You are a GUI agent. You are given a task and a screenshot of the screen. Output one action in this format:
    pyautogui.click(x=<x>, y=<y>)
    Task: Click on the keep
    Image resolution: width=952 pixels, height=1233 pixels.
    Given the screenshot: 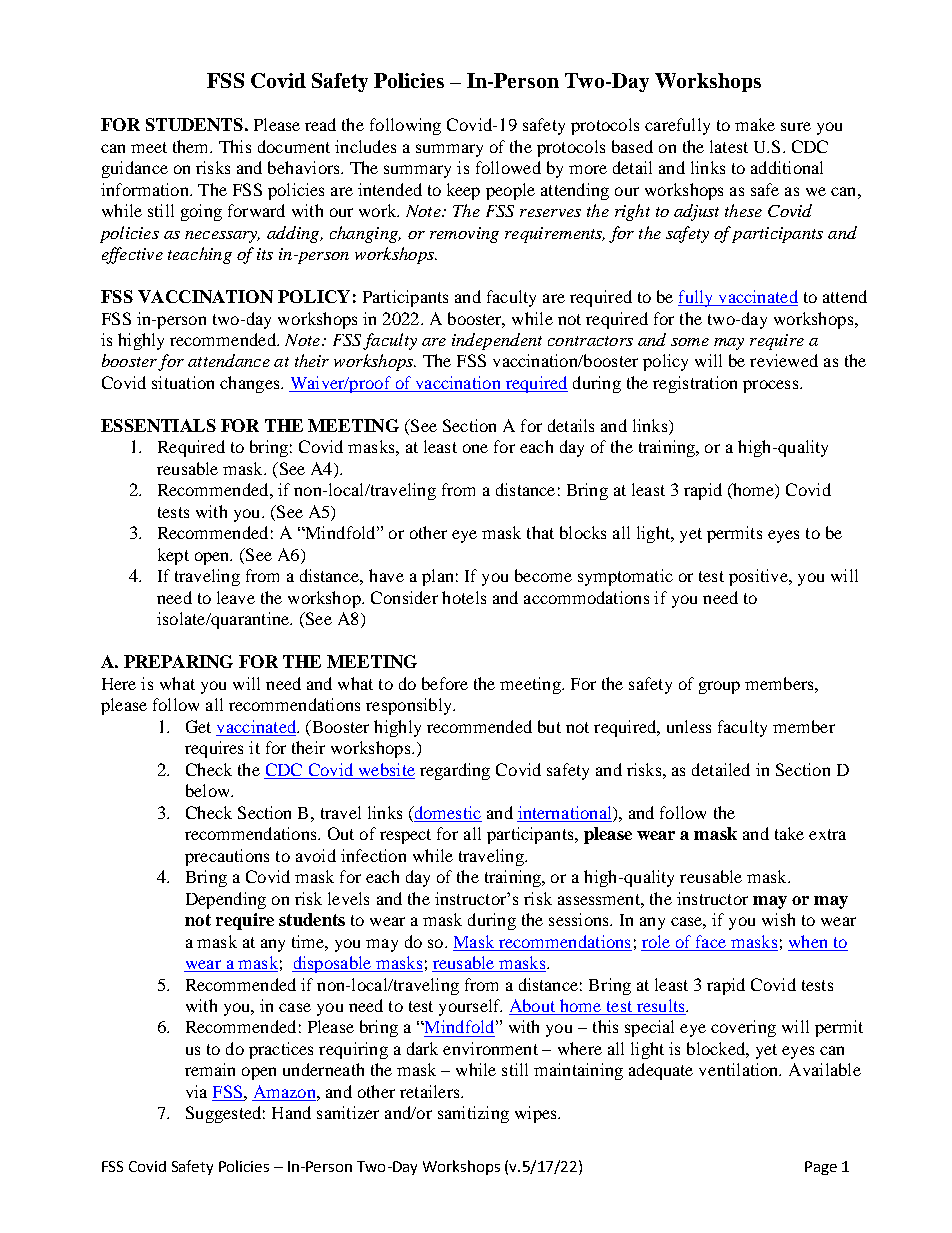 What is the action you would take?
    pyautogui.click(x=463, y=191)
